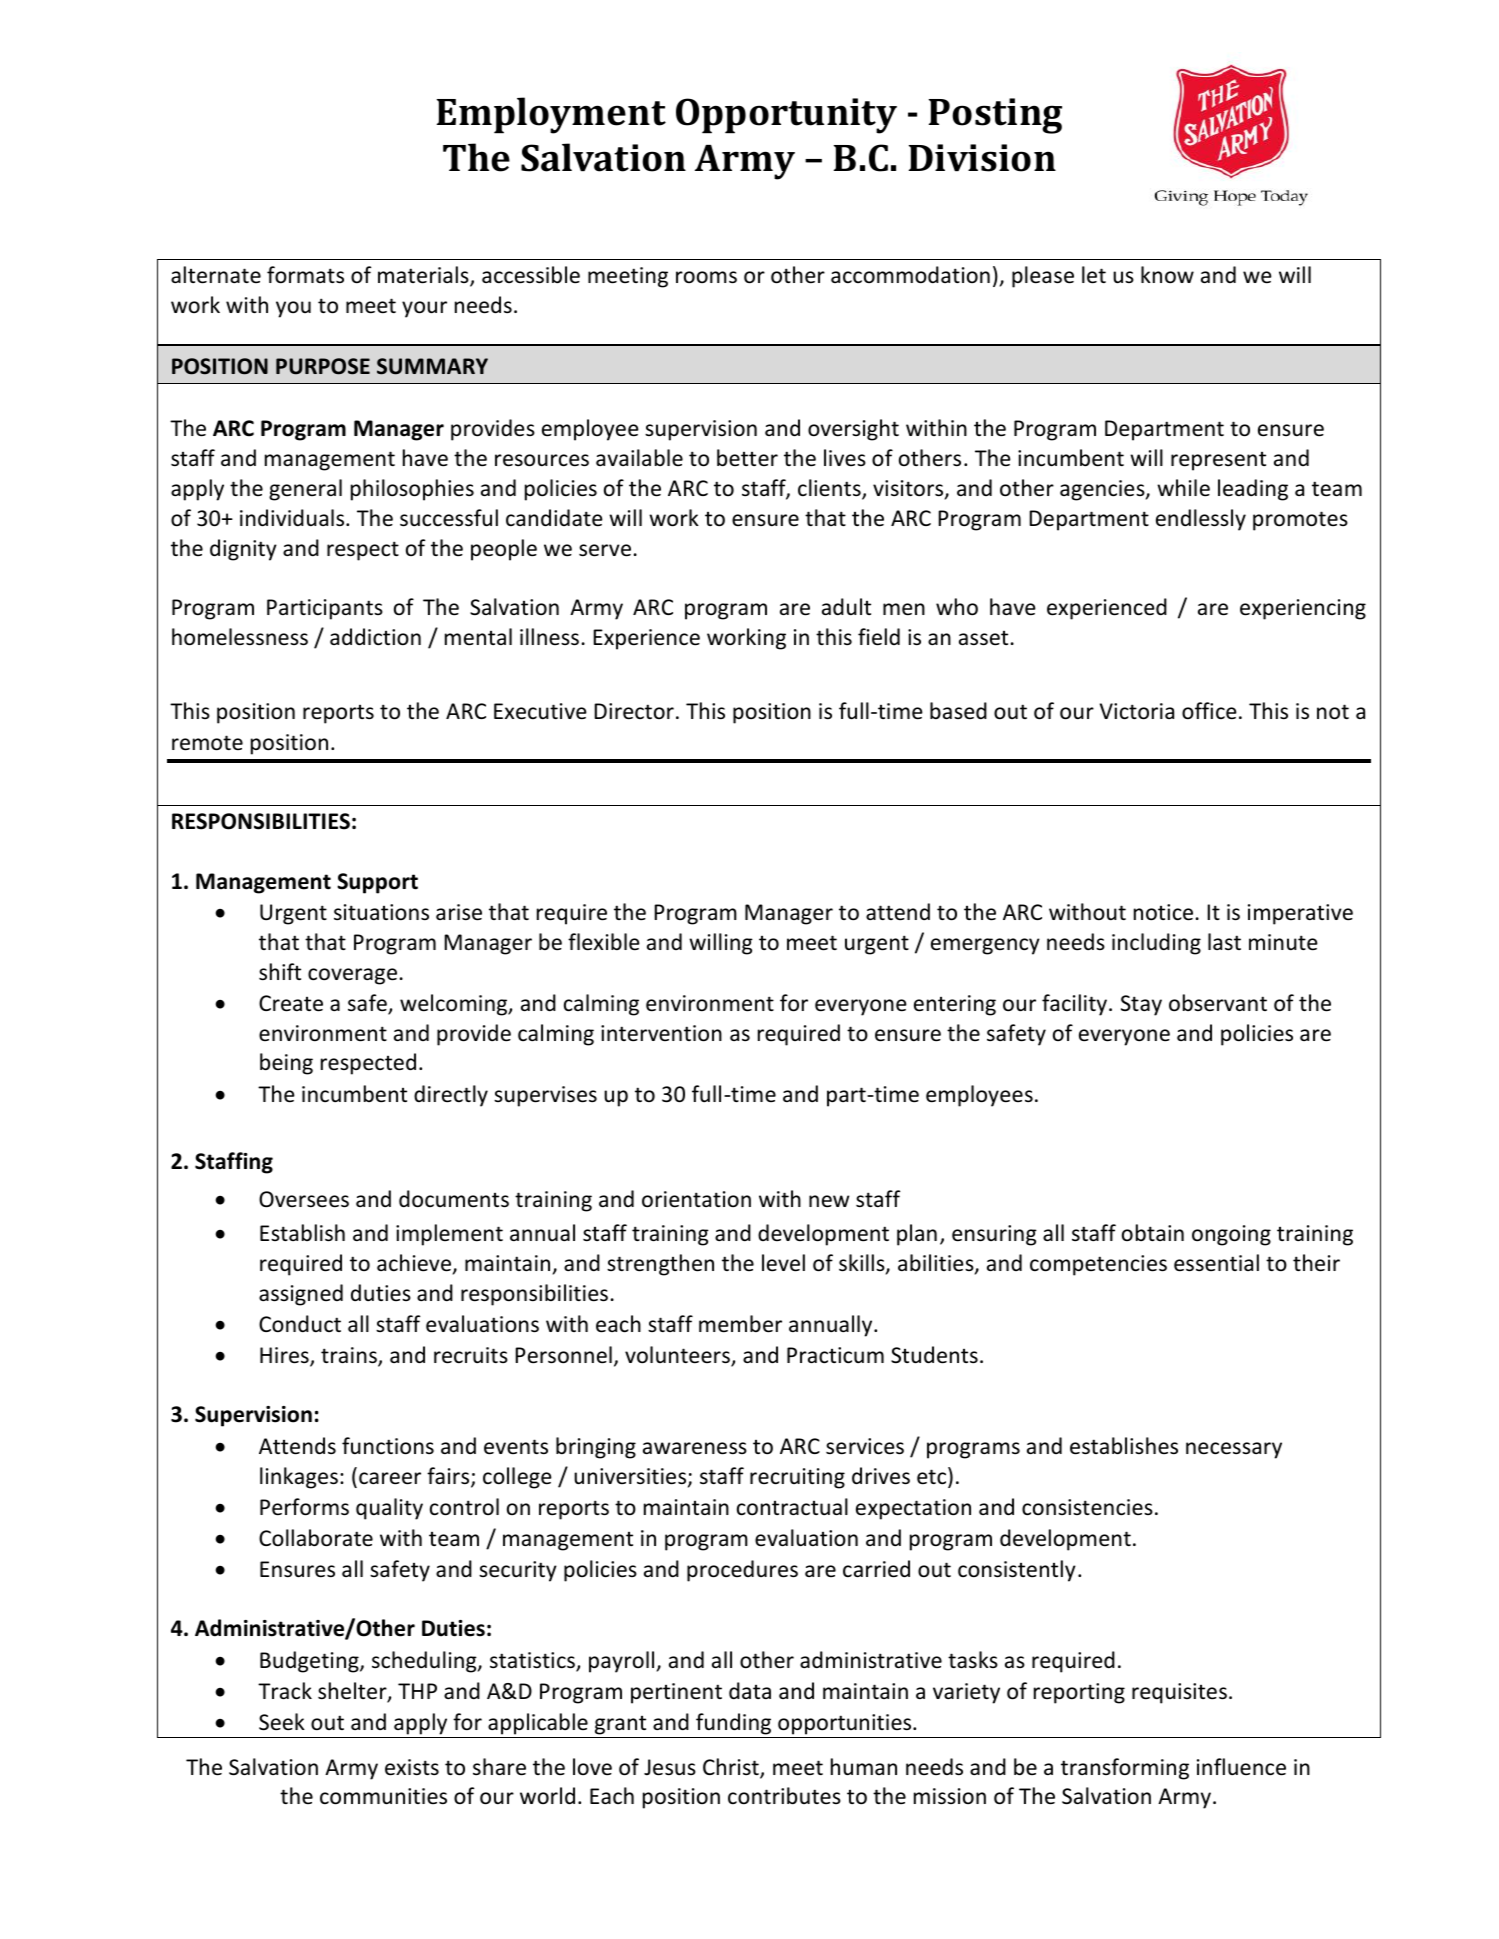 The image size is (1499, 1939). Describe the element at coordinates (661, 1033) in the screenshot. I see `intervention` at that location.
